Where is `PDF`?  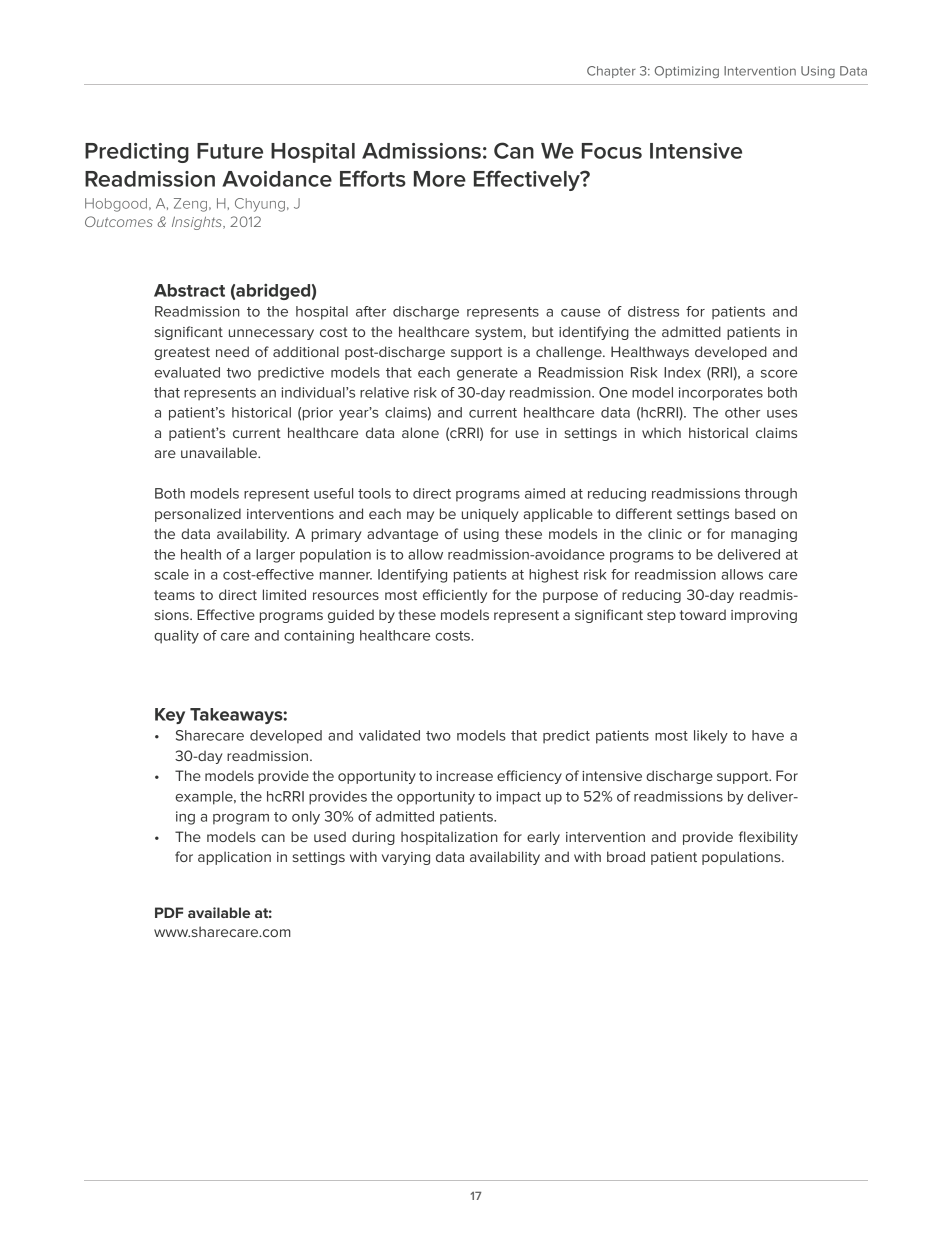
PDF is located at coordinates (169, 912).
